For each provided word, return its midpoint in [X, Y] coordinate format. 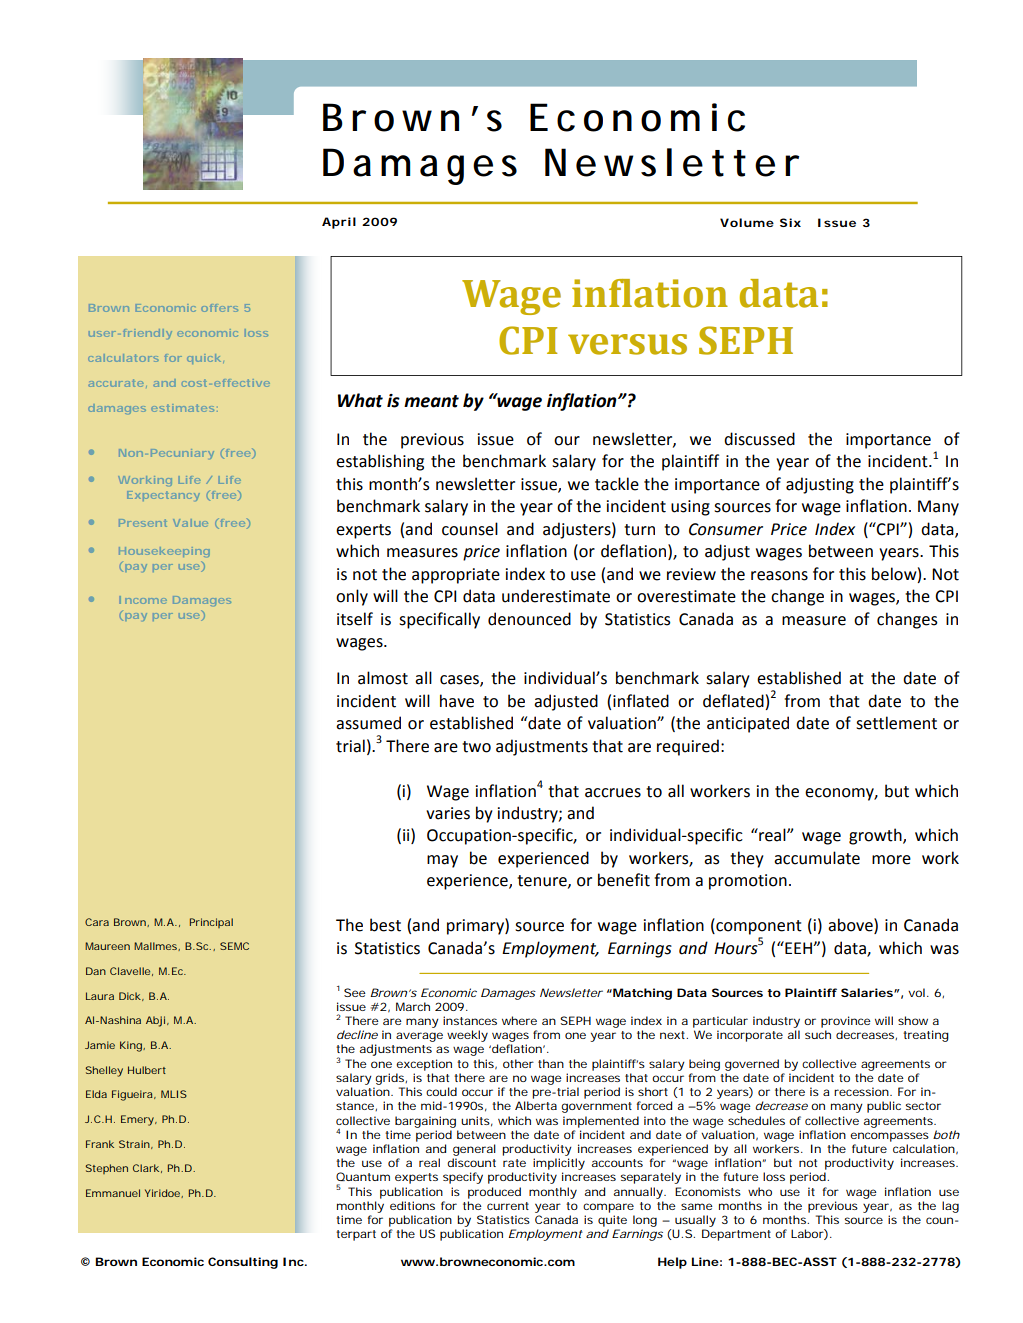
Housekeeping [164, 552]
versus [627, 344]
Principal [211, 923]
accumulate [817, 858]
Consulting [243, 1263]
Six [790, 222]
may [442, 861]
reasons [779, 576]
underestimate [556, 596]
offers [219, 308]
